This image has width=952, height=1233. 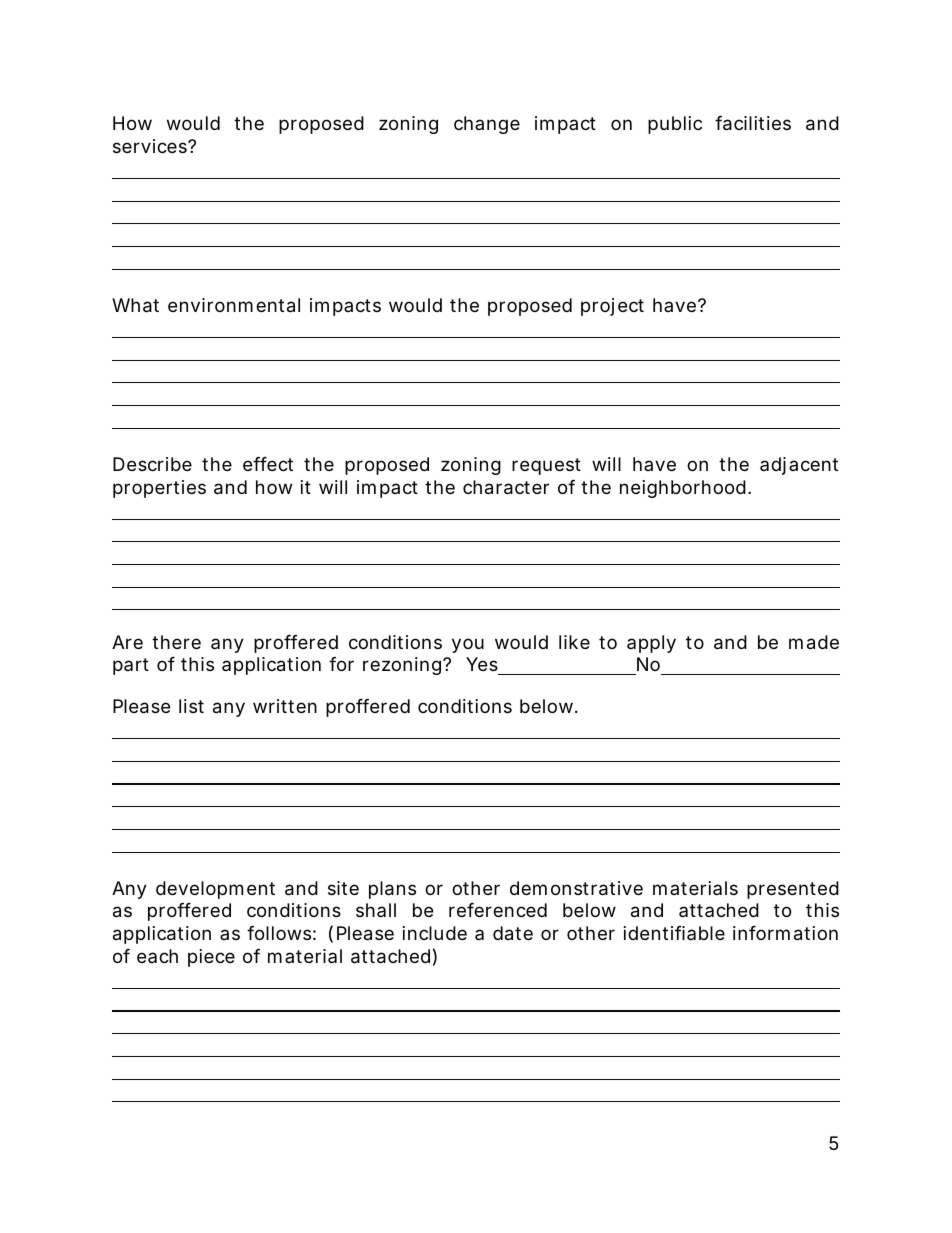 What do you see at coordinates (159, 489) in the image?
I see `properties` at bounding box center [159, 489].
